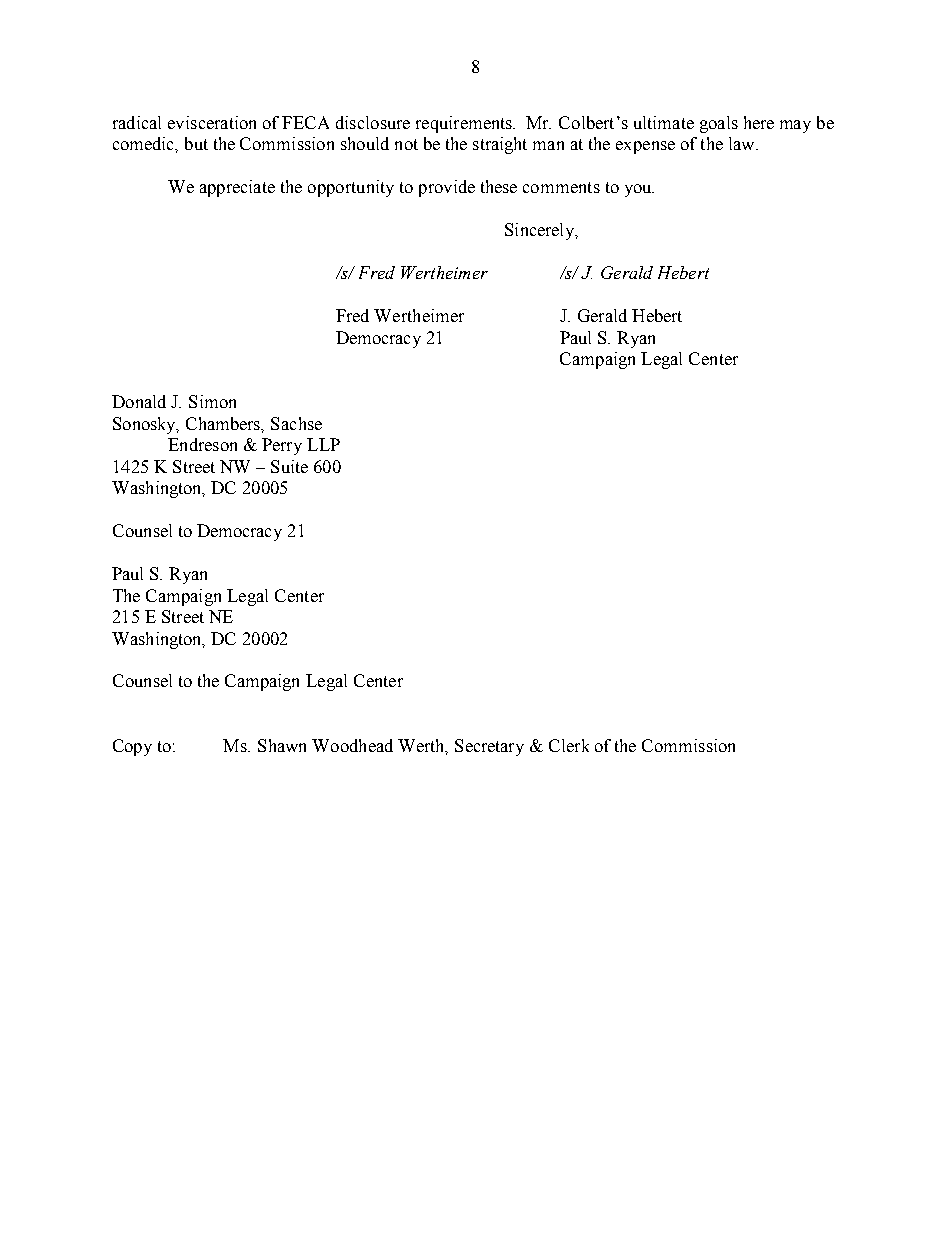 This page has height=1233, width=952. What do you see at coordinates (465, 124) in the page?
I see `requirements` at bounding box center [465, 124].
